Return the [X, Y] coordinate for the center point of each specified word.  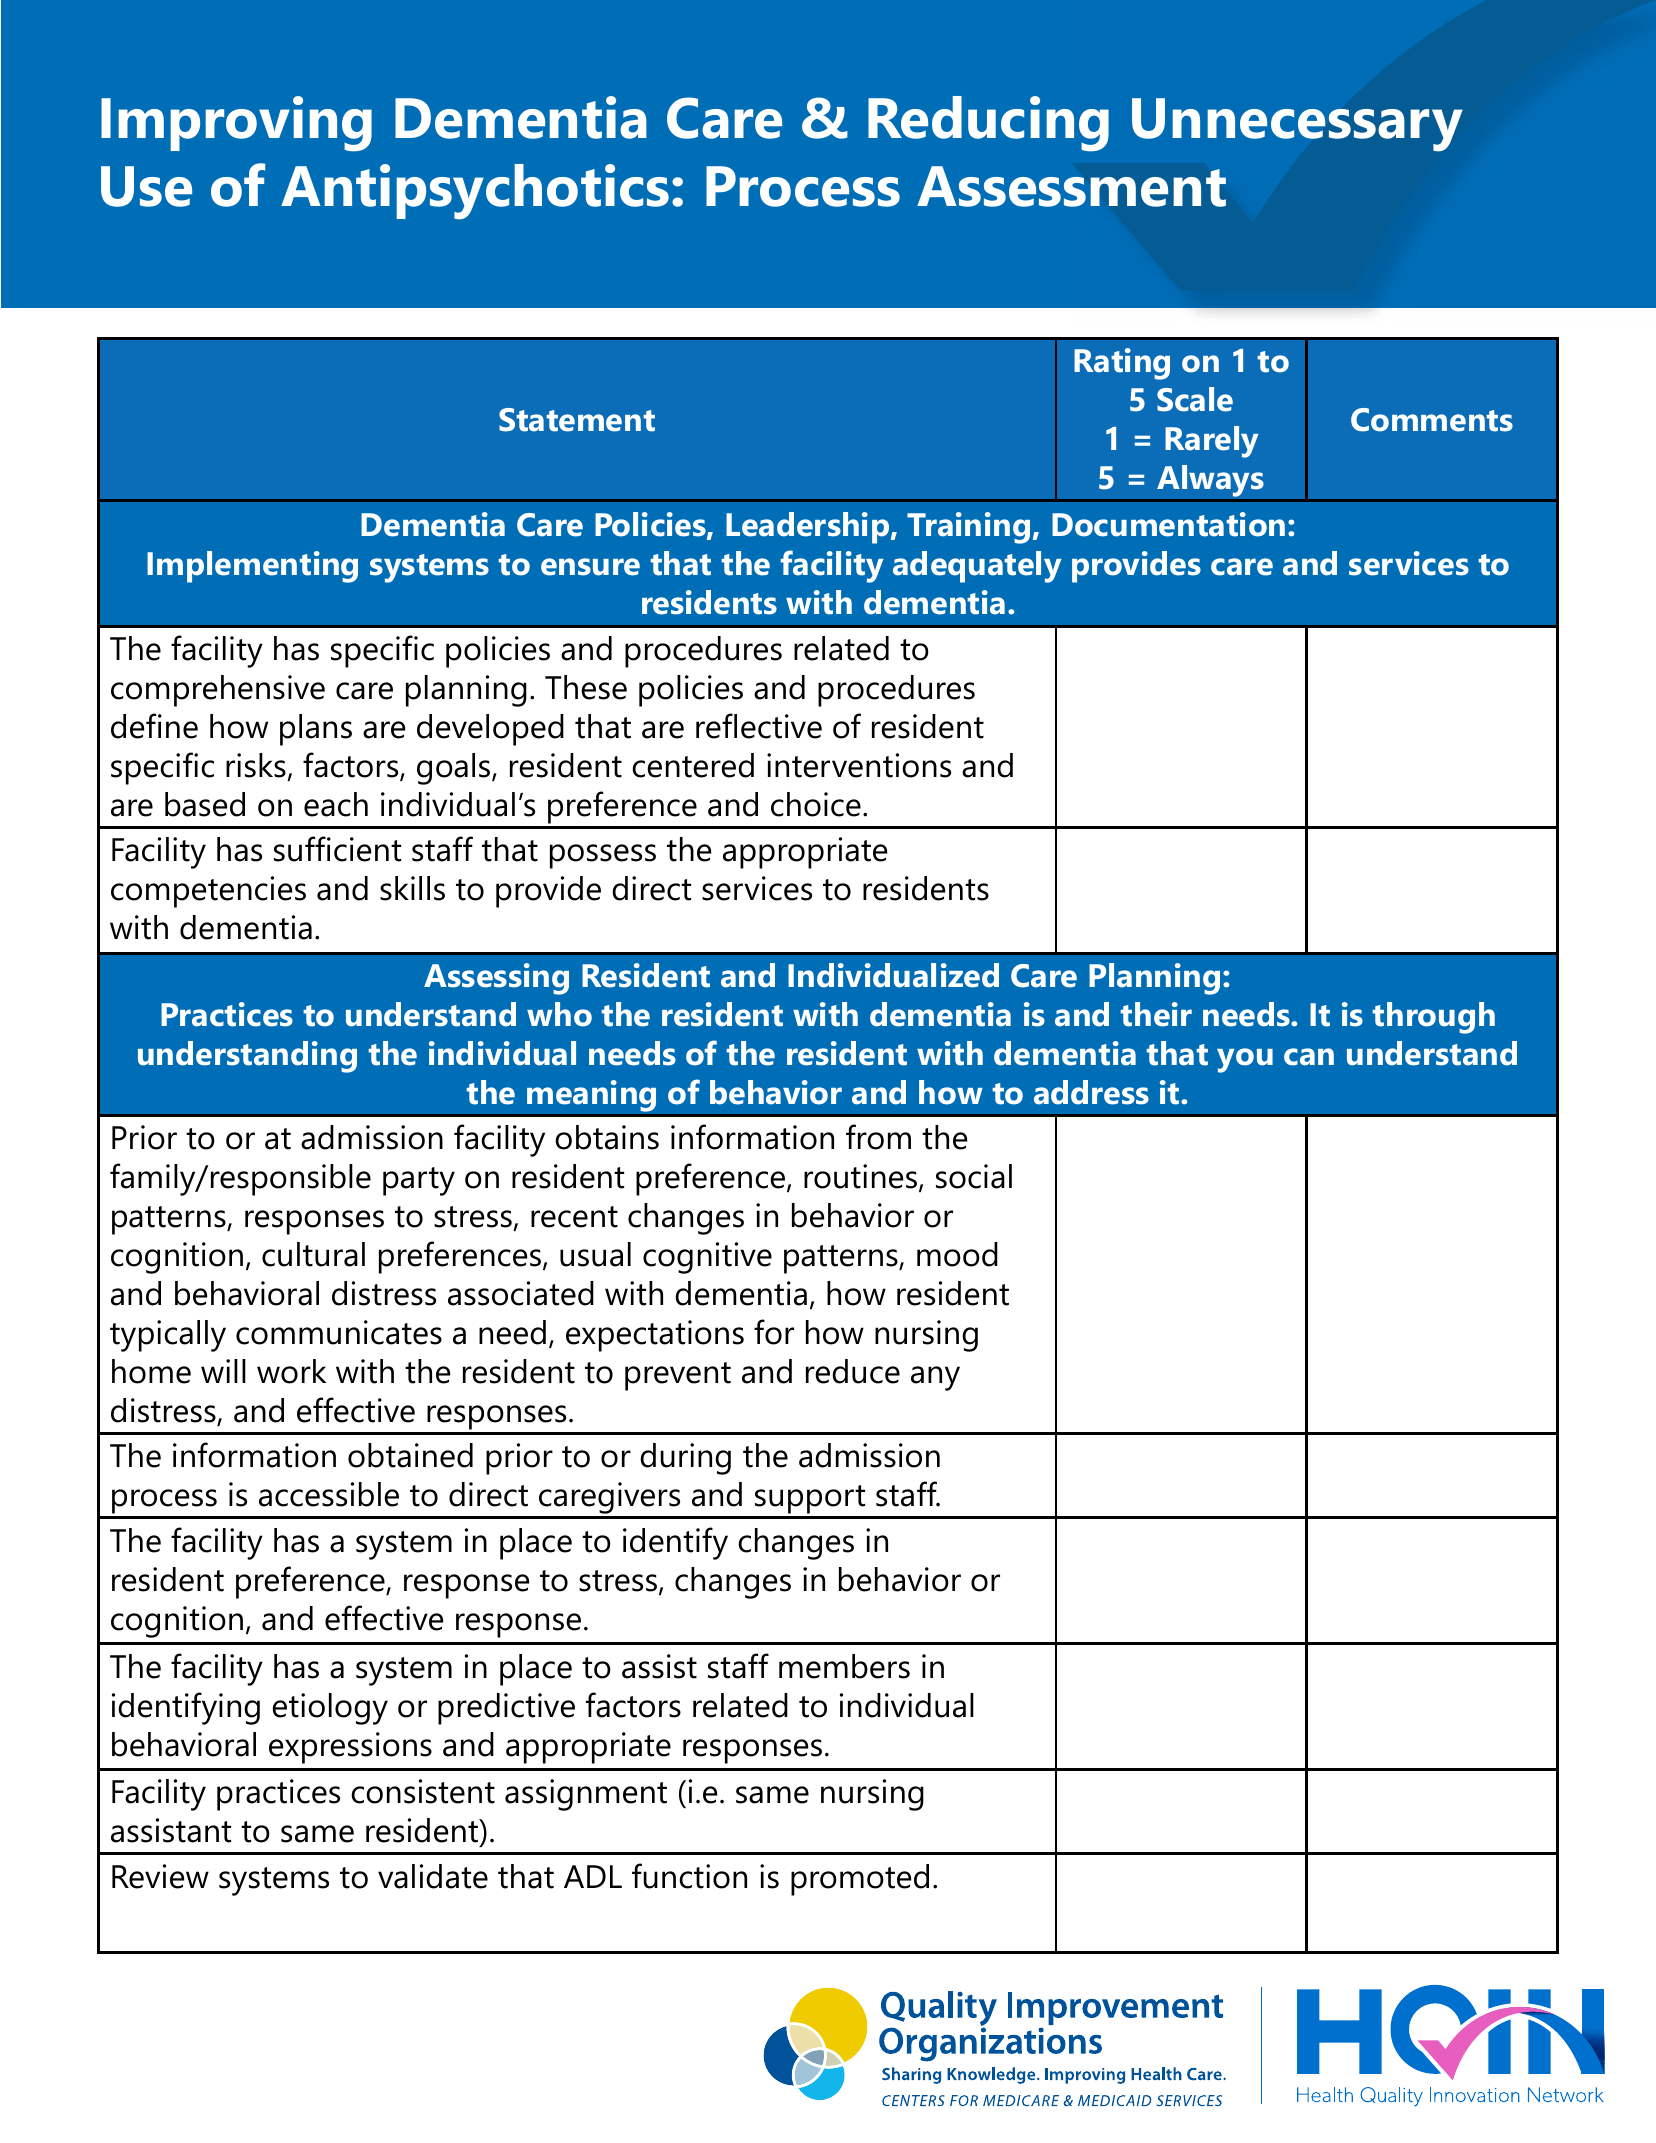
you [1245, 1060]
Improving [236, 124]
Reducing [988, 124]
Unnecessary [1297, 124]
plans [316, 730]
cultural [313, 1254]
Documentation [1168, 524]
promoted [860, 1880]
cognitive [707, 1258]
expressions [350, 1748]
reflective [759, 726]
